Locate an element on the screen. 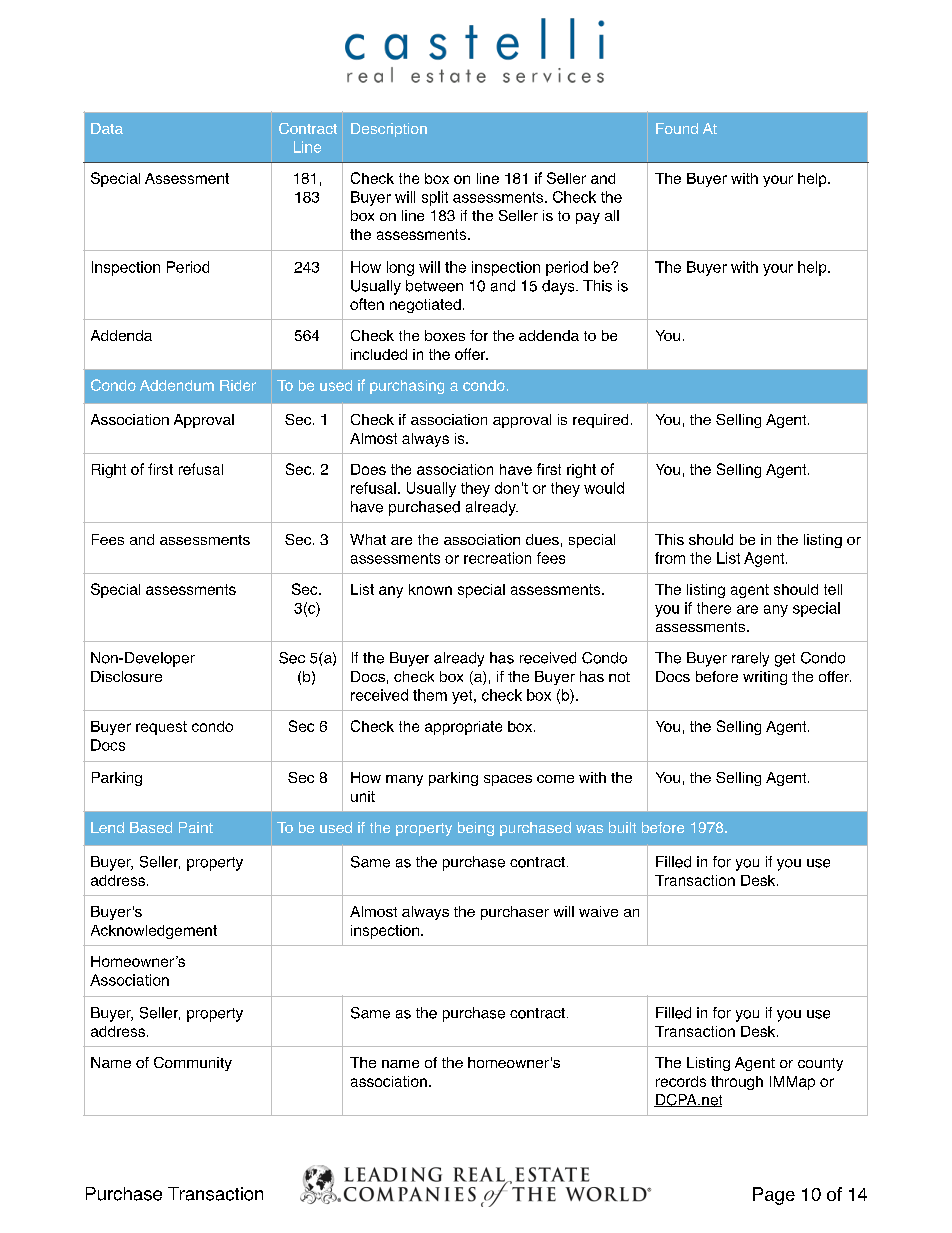 This screenshot has width=952, height=1233. split is located at coordinates (435, 198).
